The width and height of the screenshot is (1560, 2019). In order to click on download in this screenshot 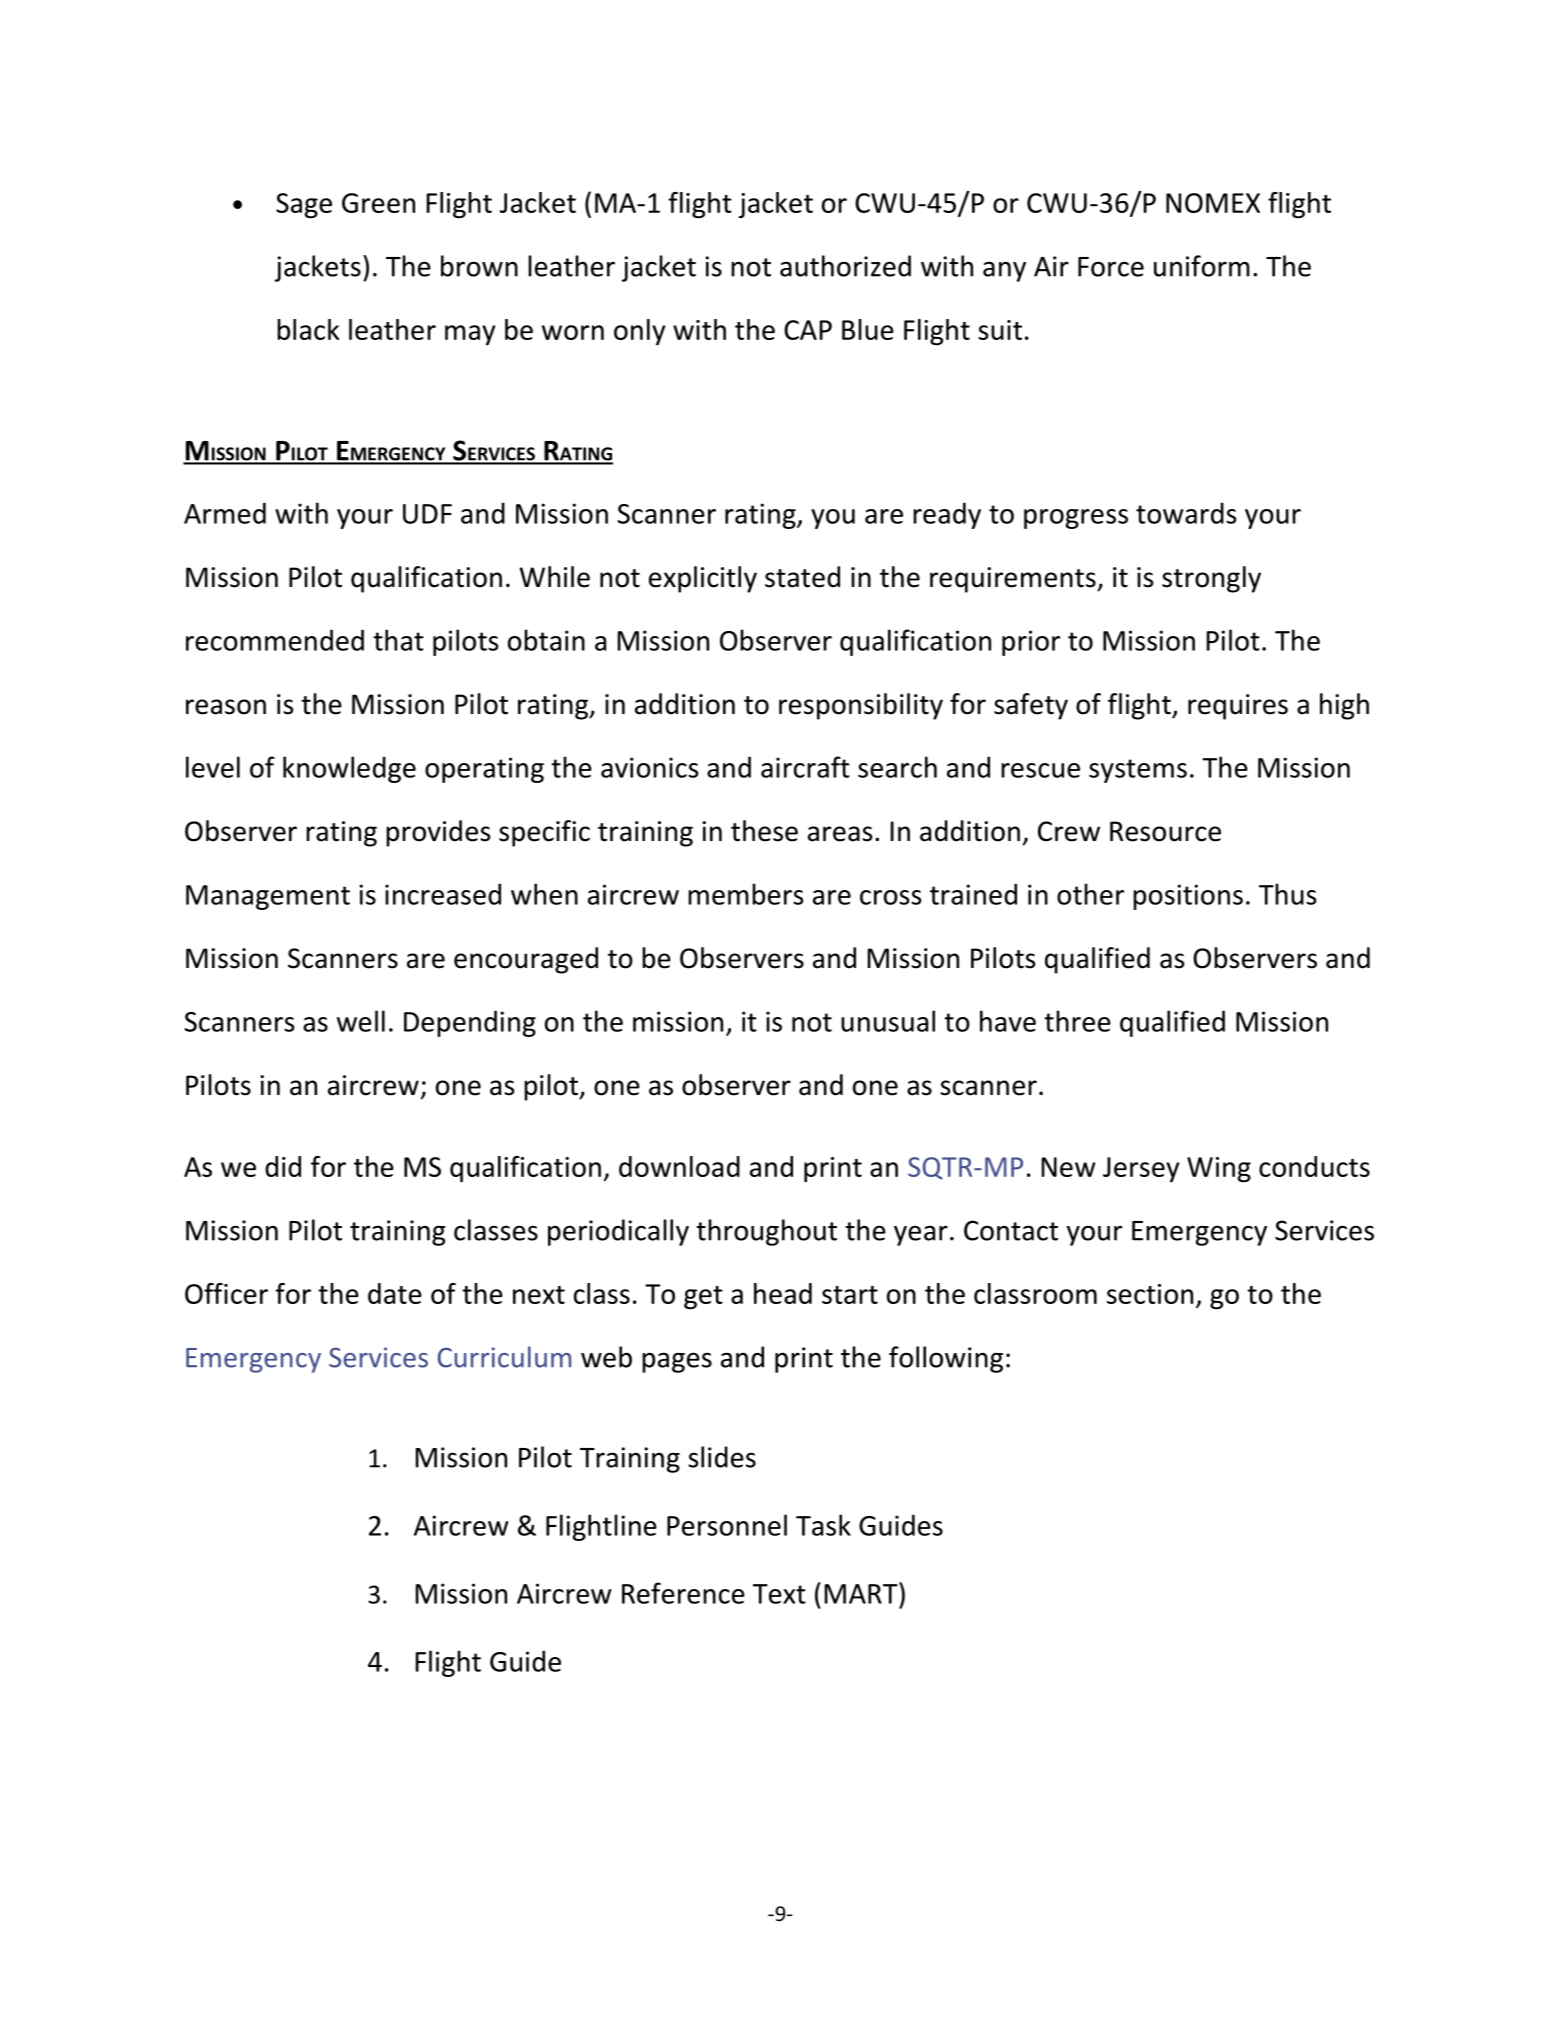, I will do `click(679, 1166)`.
